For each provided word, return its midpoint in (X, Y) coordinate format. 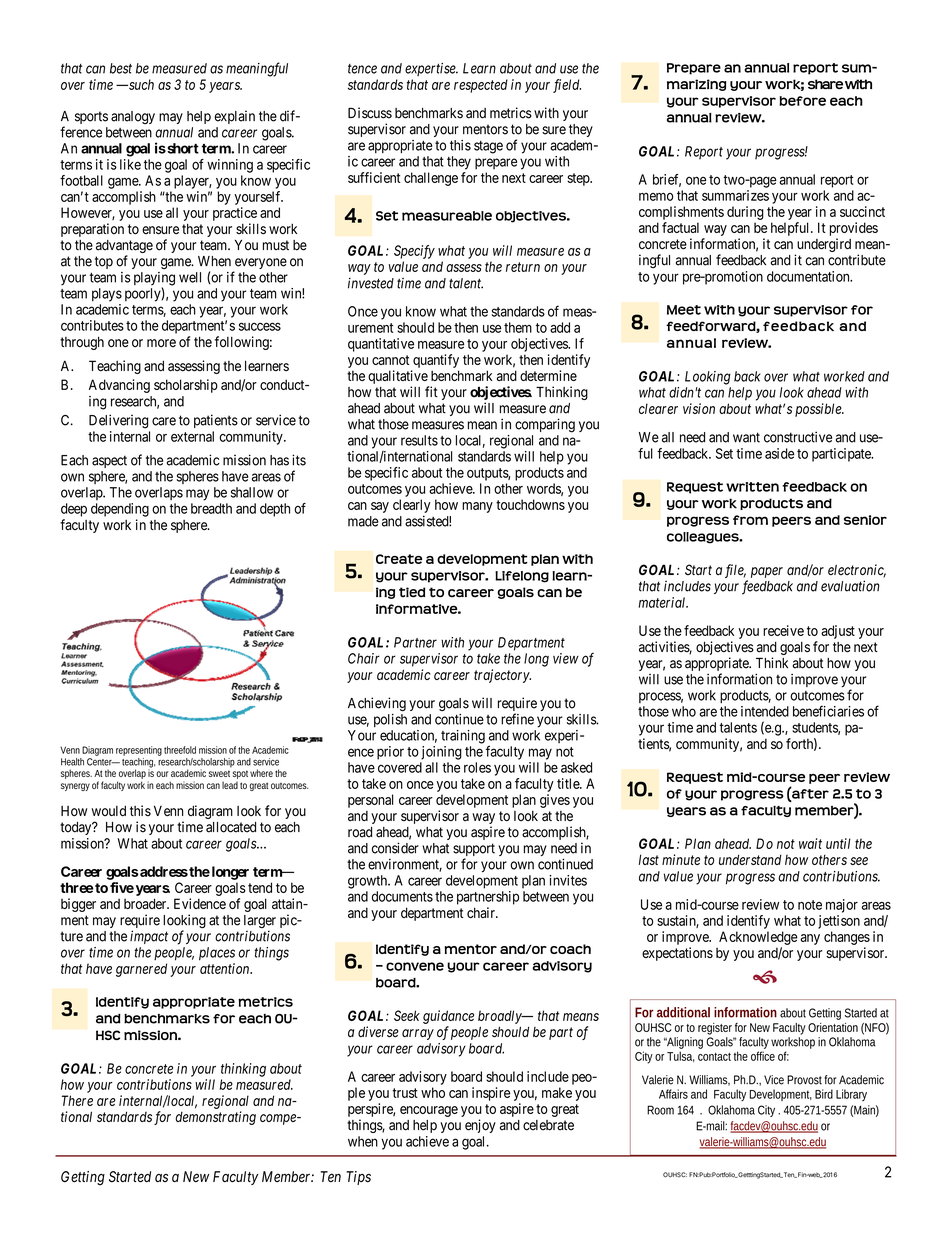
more (161, 343)
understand (750, 859)
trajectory (502, 676)
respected (481, 86)
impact (149, 937)
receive (783, 630)
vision (699, 408)
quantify (436, 361)
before (802, 101)
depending (120, 510)
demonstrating (215, 1118)
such (140, 84)
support (474, 851)
